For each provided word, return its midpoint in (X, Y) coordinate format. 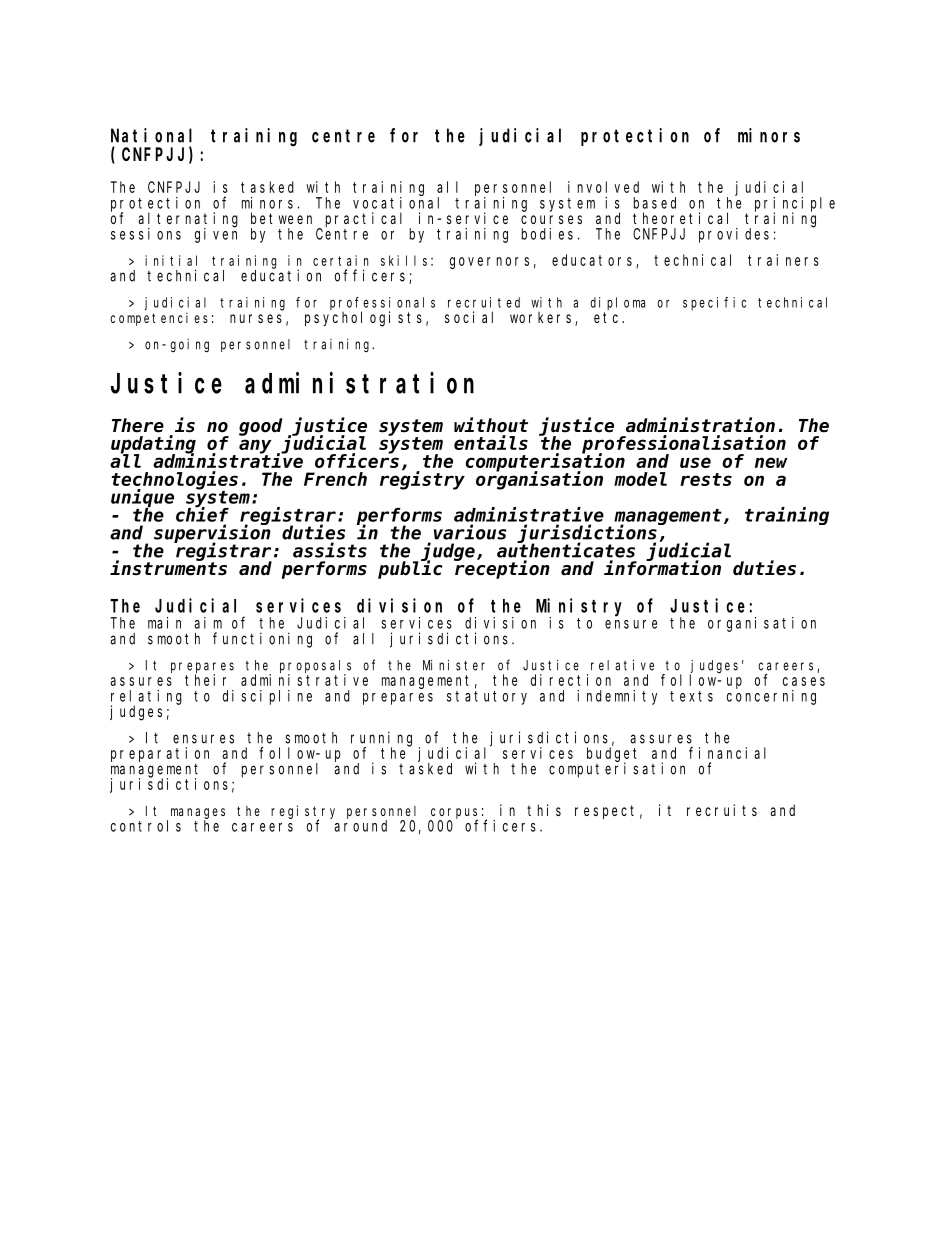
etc (608, 317)
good (261, 427)
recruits (722, 810)
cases (804, 681)
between (281, 218)
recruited (484, 302)
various (470, 532)
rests (706, 479)
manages (198, 814)
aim (208, 623)
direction (571, 680)
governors (489, 263)
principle (795, 205)
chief (202, 514)
